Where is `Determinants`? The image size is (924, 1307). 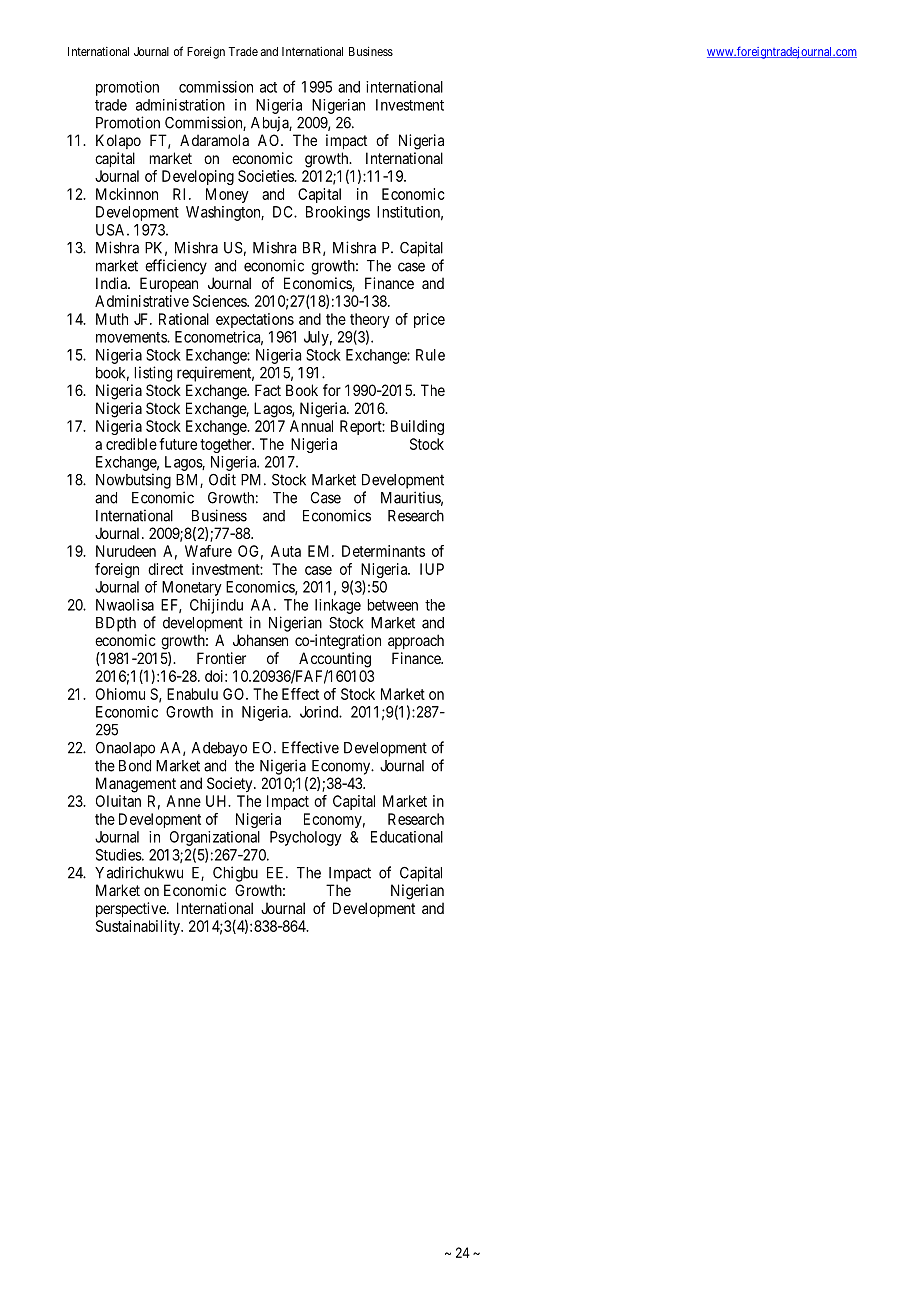
Determinants is located at coordinates (383, 551).
